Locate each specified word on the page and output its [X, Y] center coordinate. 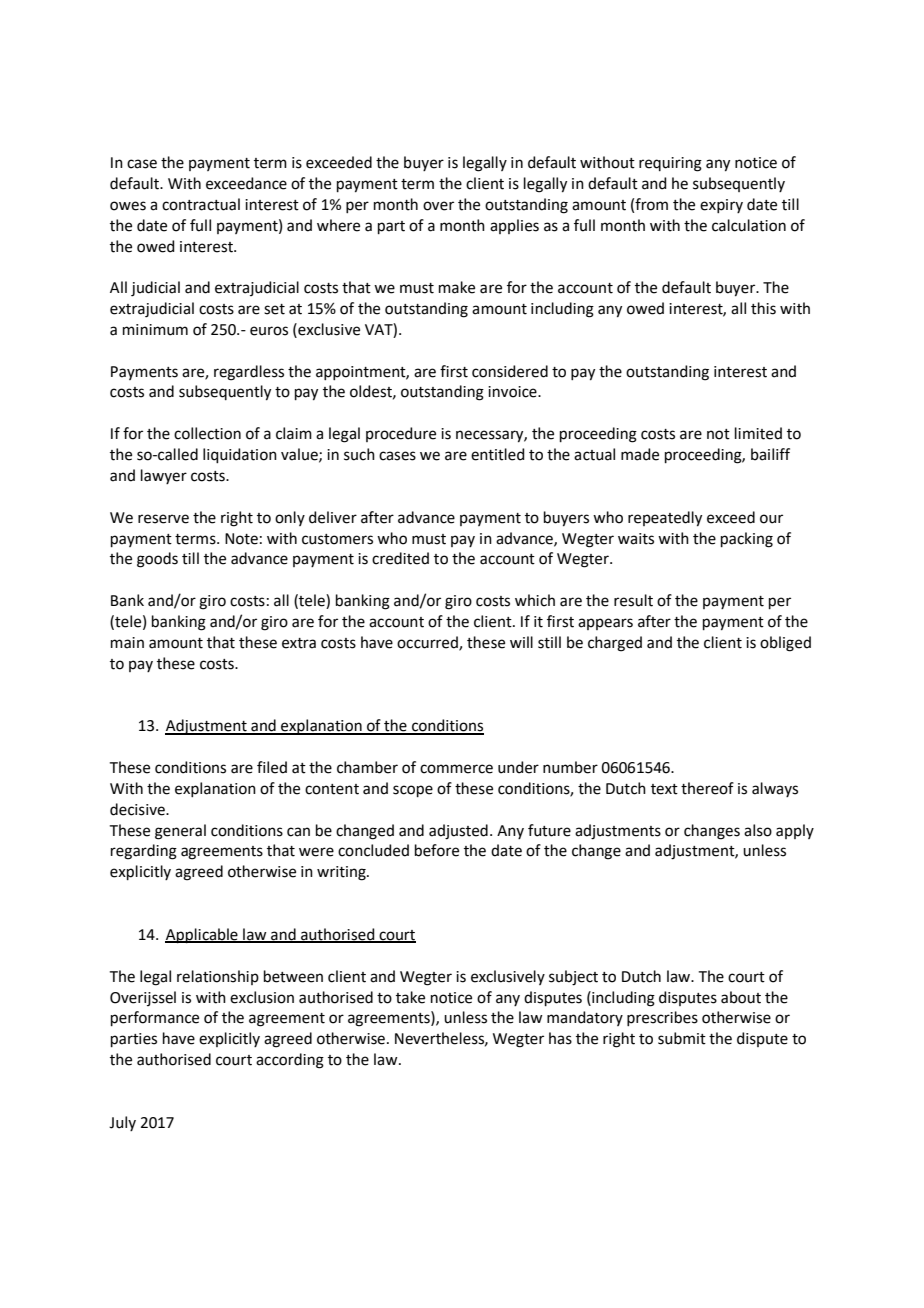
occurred [428, 643]
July [122, 1123]
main [127, 643]
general [180, 832]
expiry [721, 206]
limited [758, 433]
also [758, 830]
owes [128, 206]
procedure [401, 434]
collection [207, 433]
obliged [785, 644]
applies [514, 226]
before [437, 850]
